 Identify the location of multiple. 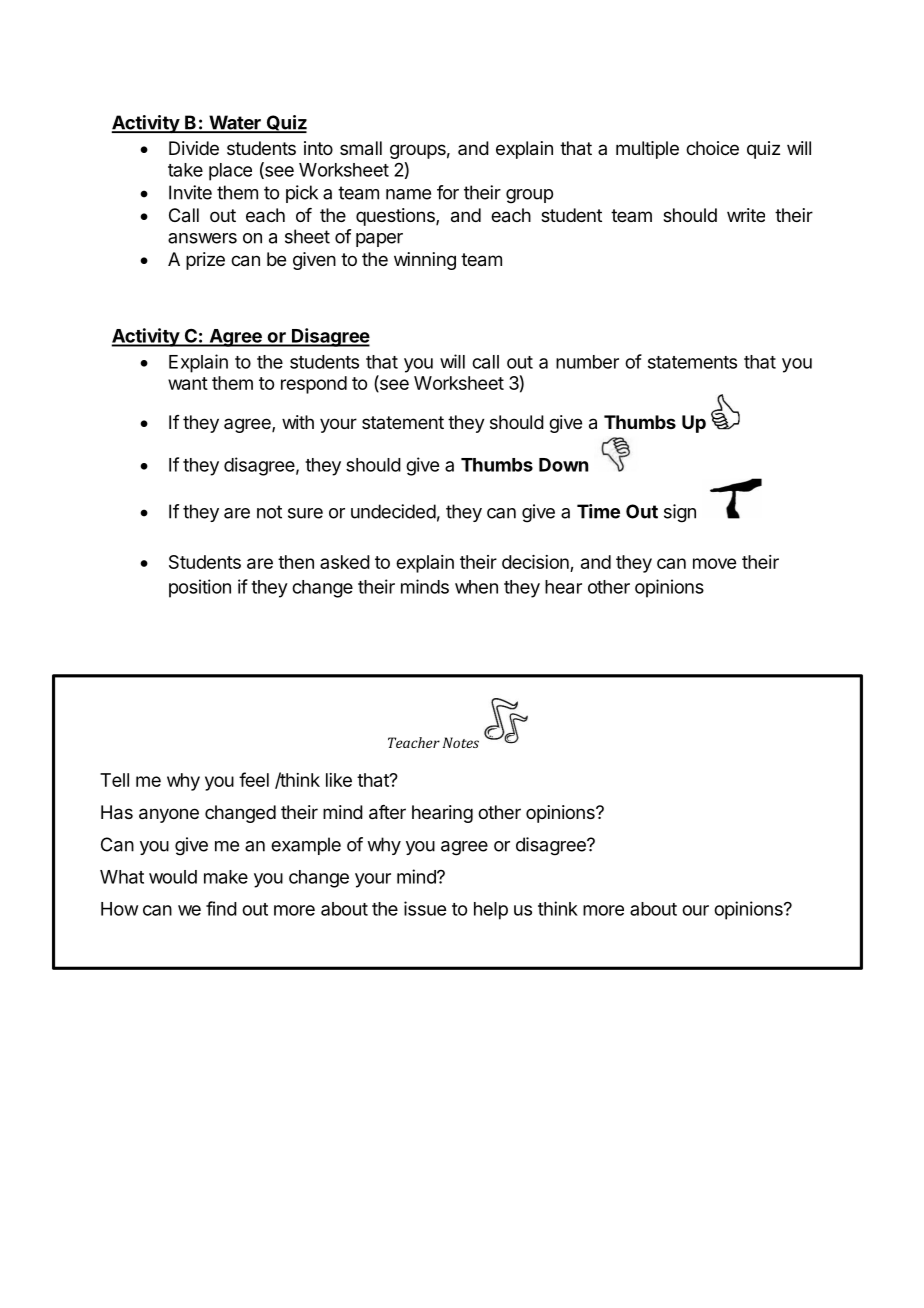
(647, 150).
